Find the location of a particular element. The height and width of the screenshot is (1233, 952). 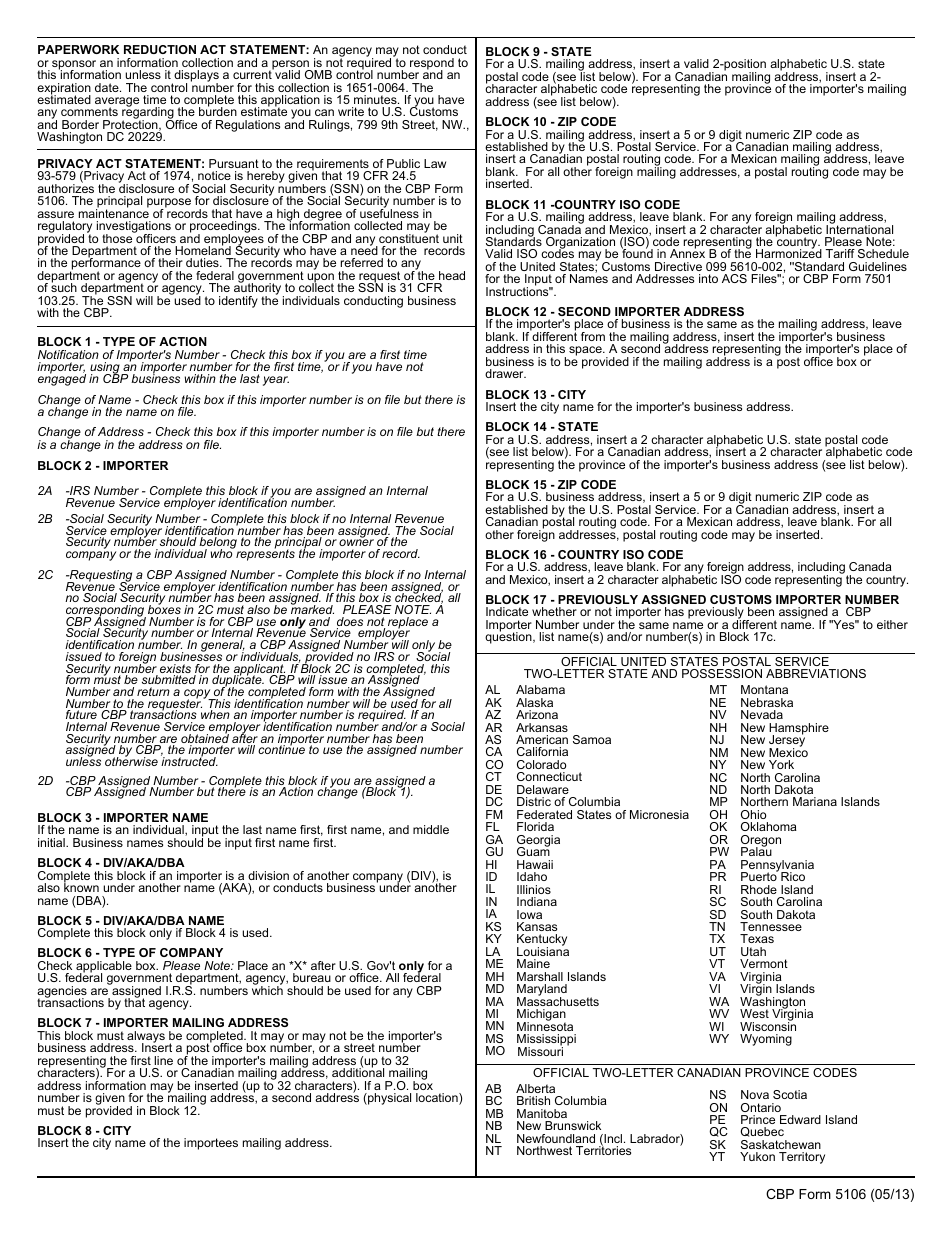

minutes is located at coordinates (376, 99).
